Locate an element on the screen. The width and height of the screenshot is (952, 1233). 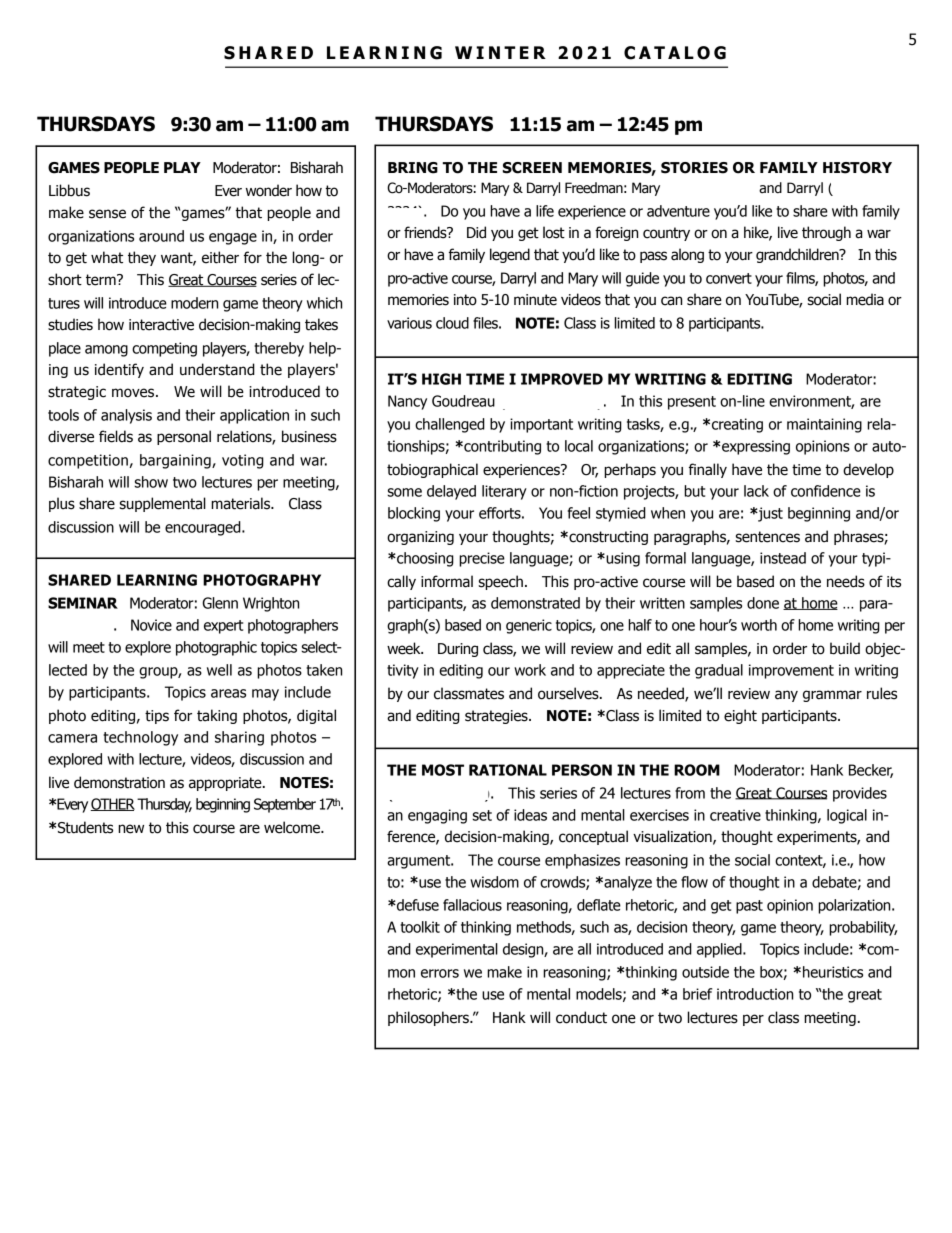
precise is located at coordinates (482, 559).
